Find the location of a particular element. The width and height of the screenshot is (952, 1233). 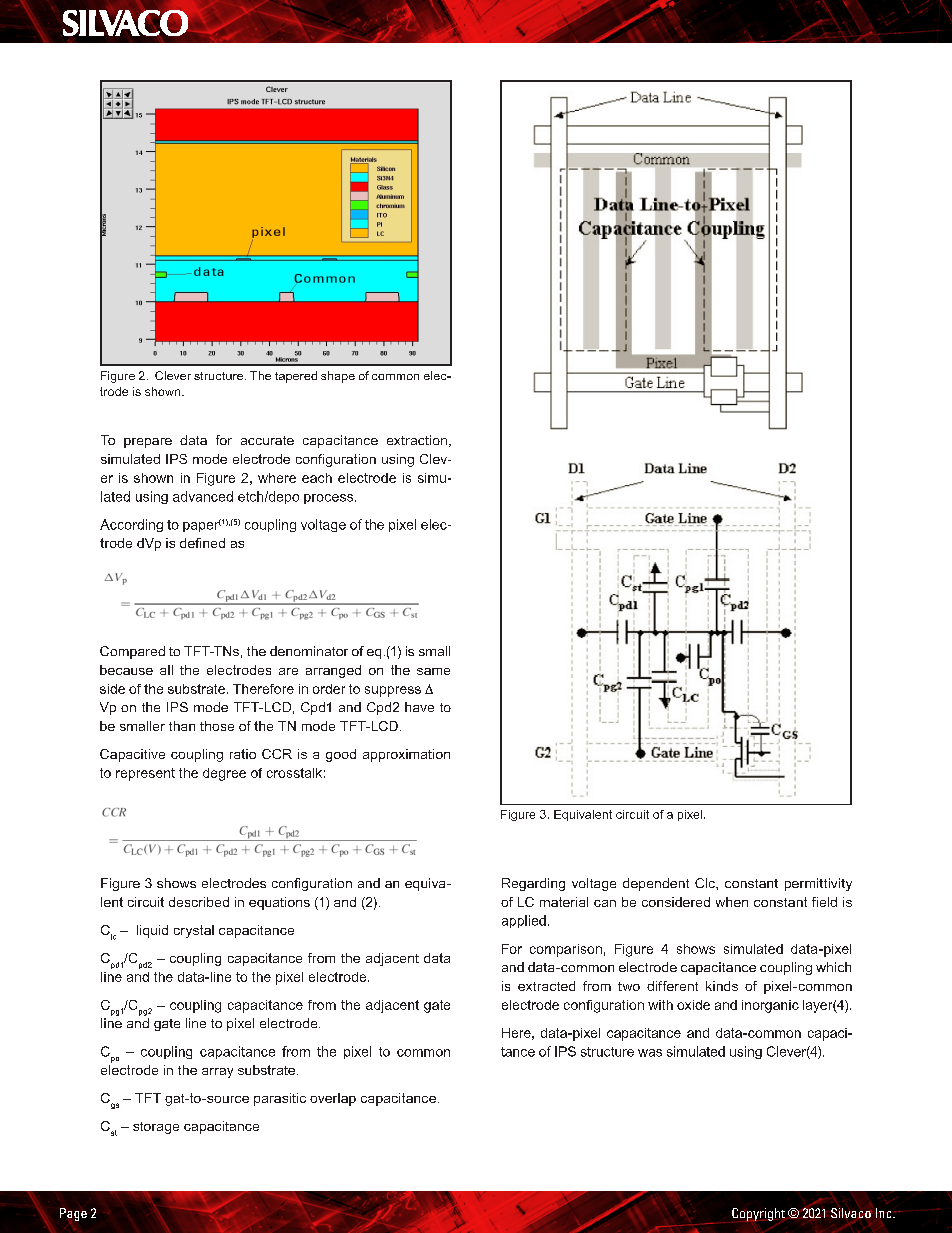

prepare is located at coordinates (148, 443).
